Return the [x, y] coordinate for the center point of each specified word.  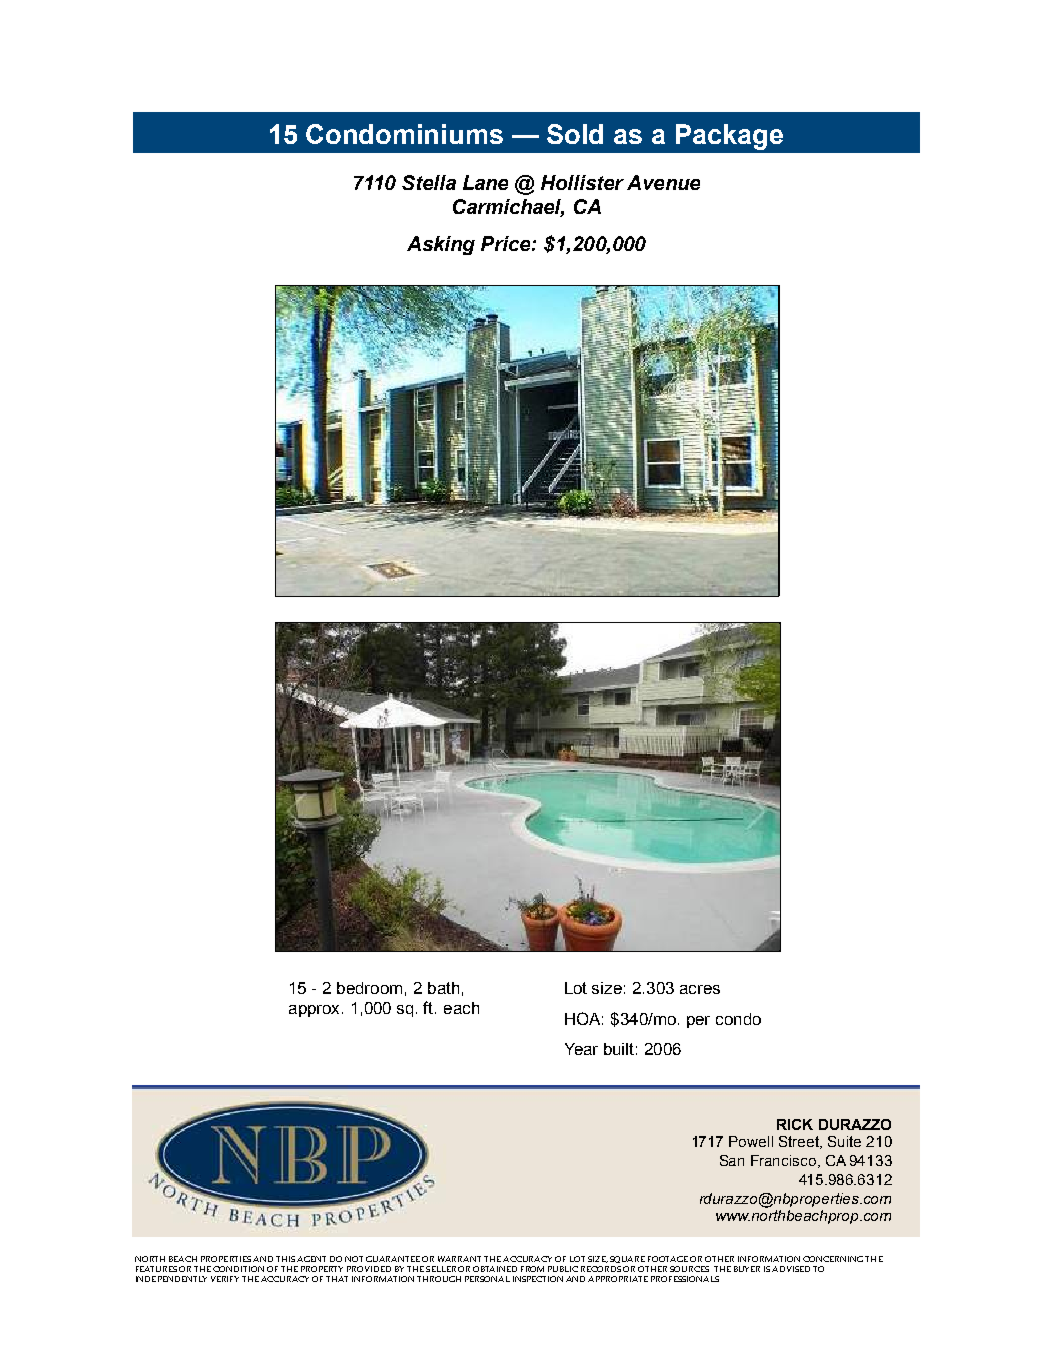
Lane [485, 182]
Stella [429, 182]
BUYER [747, 1269]
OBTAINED [495, 1269]
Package [729, 137]
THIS [285, 1259]
